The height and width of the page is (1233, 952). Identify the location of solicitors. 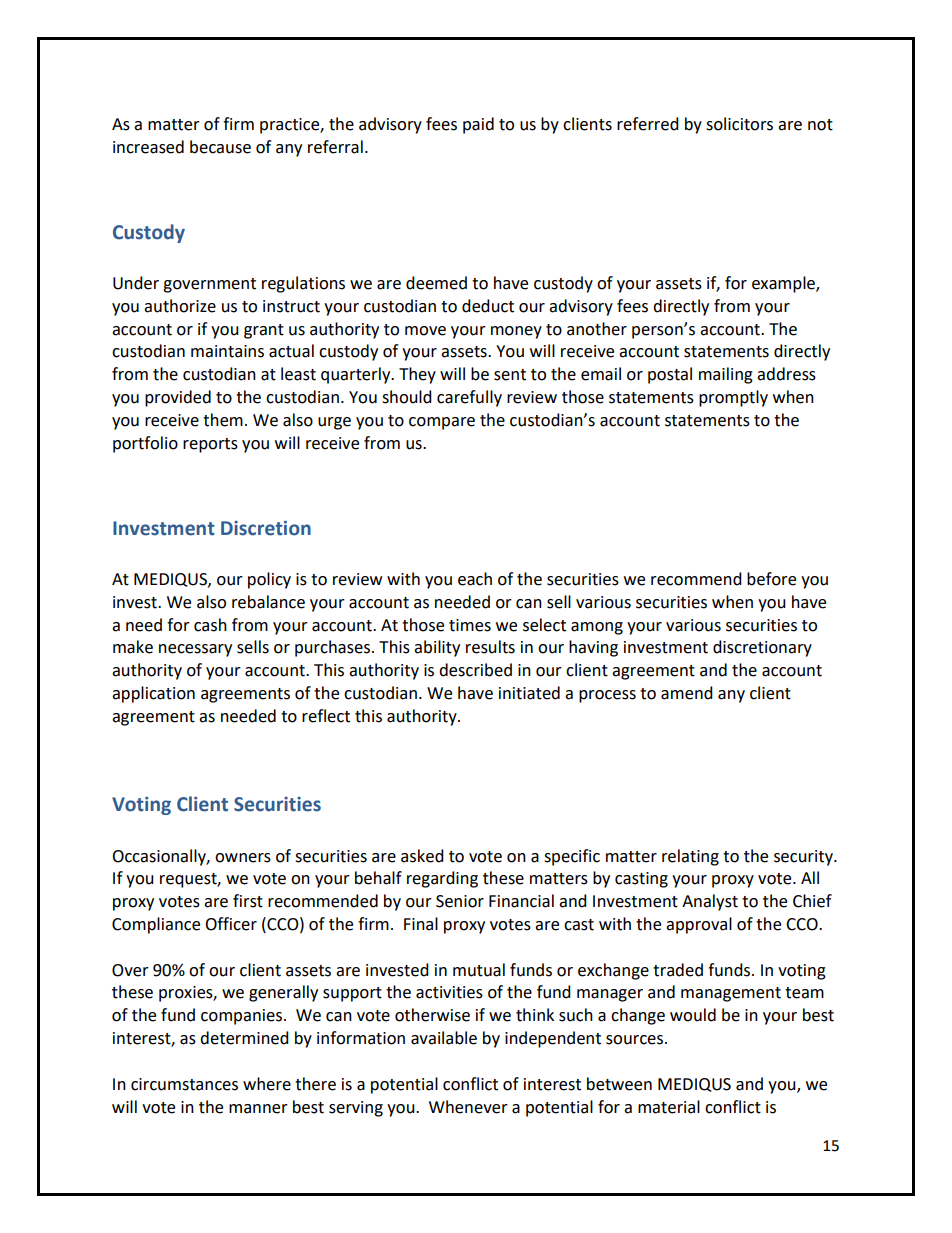
(739, 124).
